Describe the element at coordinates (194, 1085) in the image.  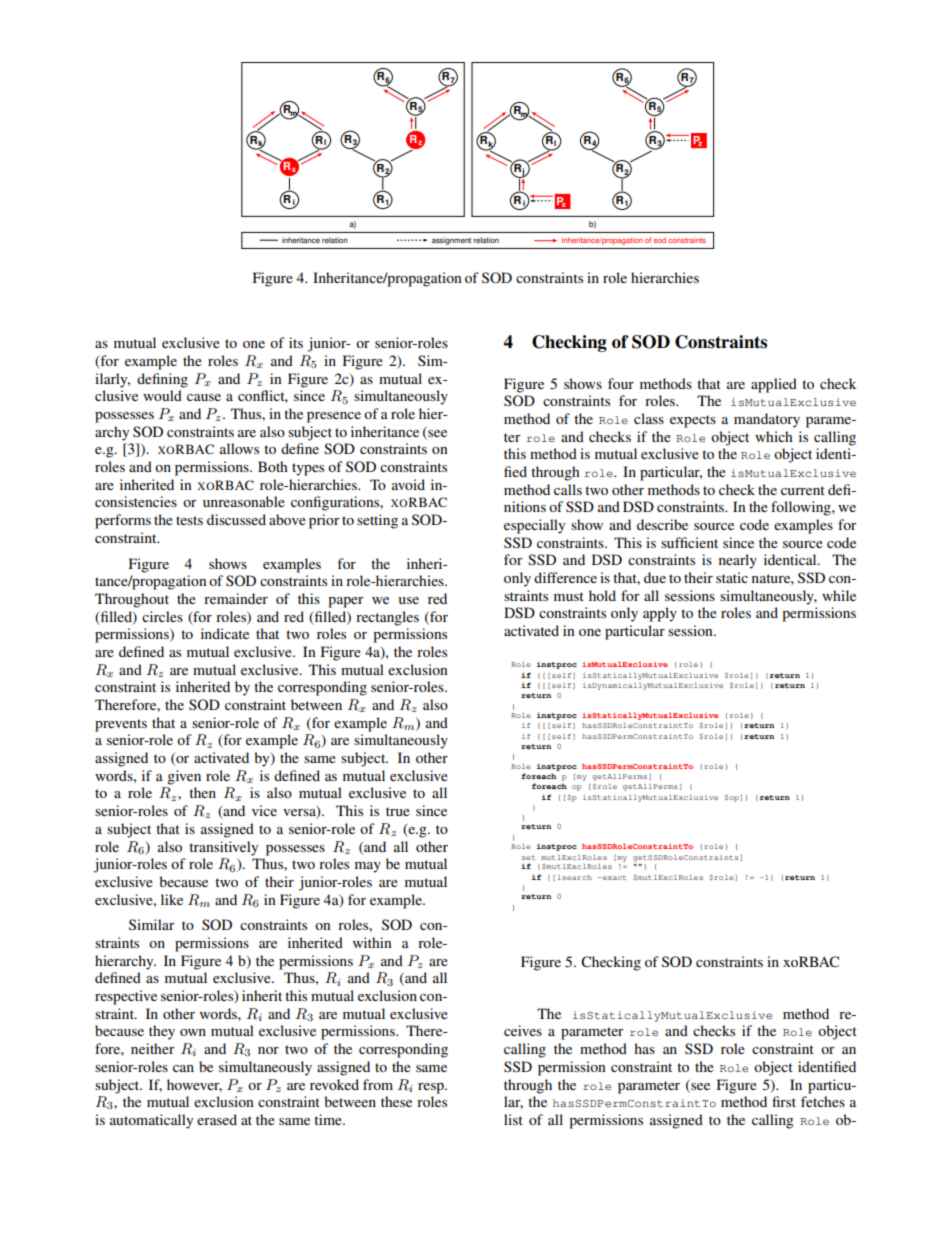
I see `however` at that location.
